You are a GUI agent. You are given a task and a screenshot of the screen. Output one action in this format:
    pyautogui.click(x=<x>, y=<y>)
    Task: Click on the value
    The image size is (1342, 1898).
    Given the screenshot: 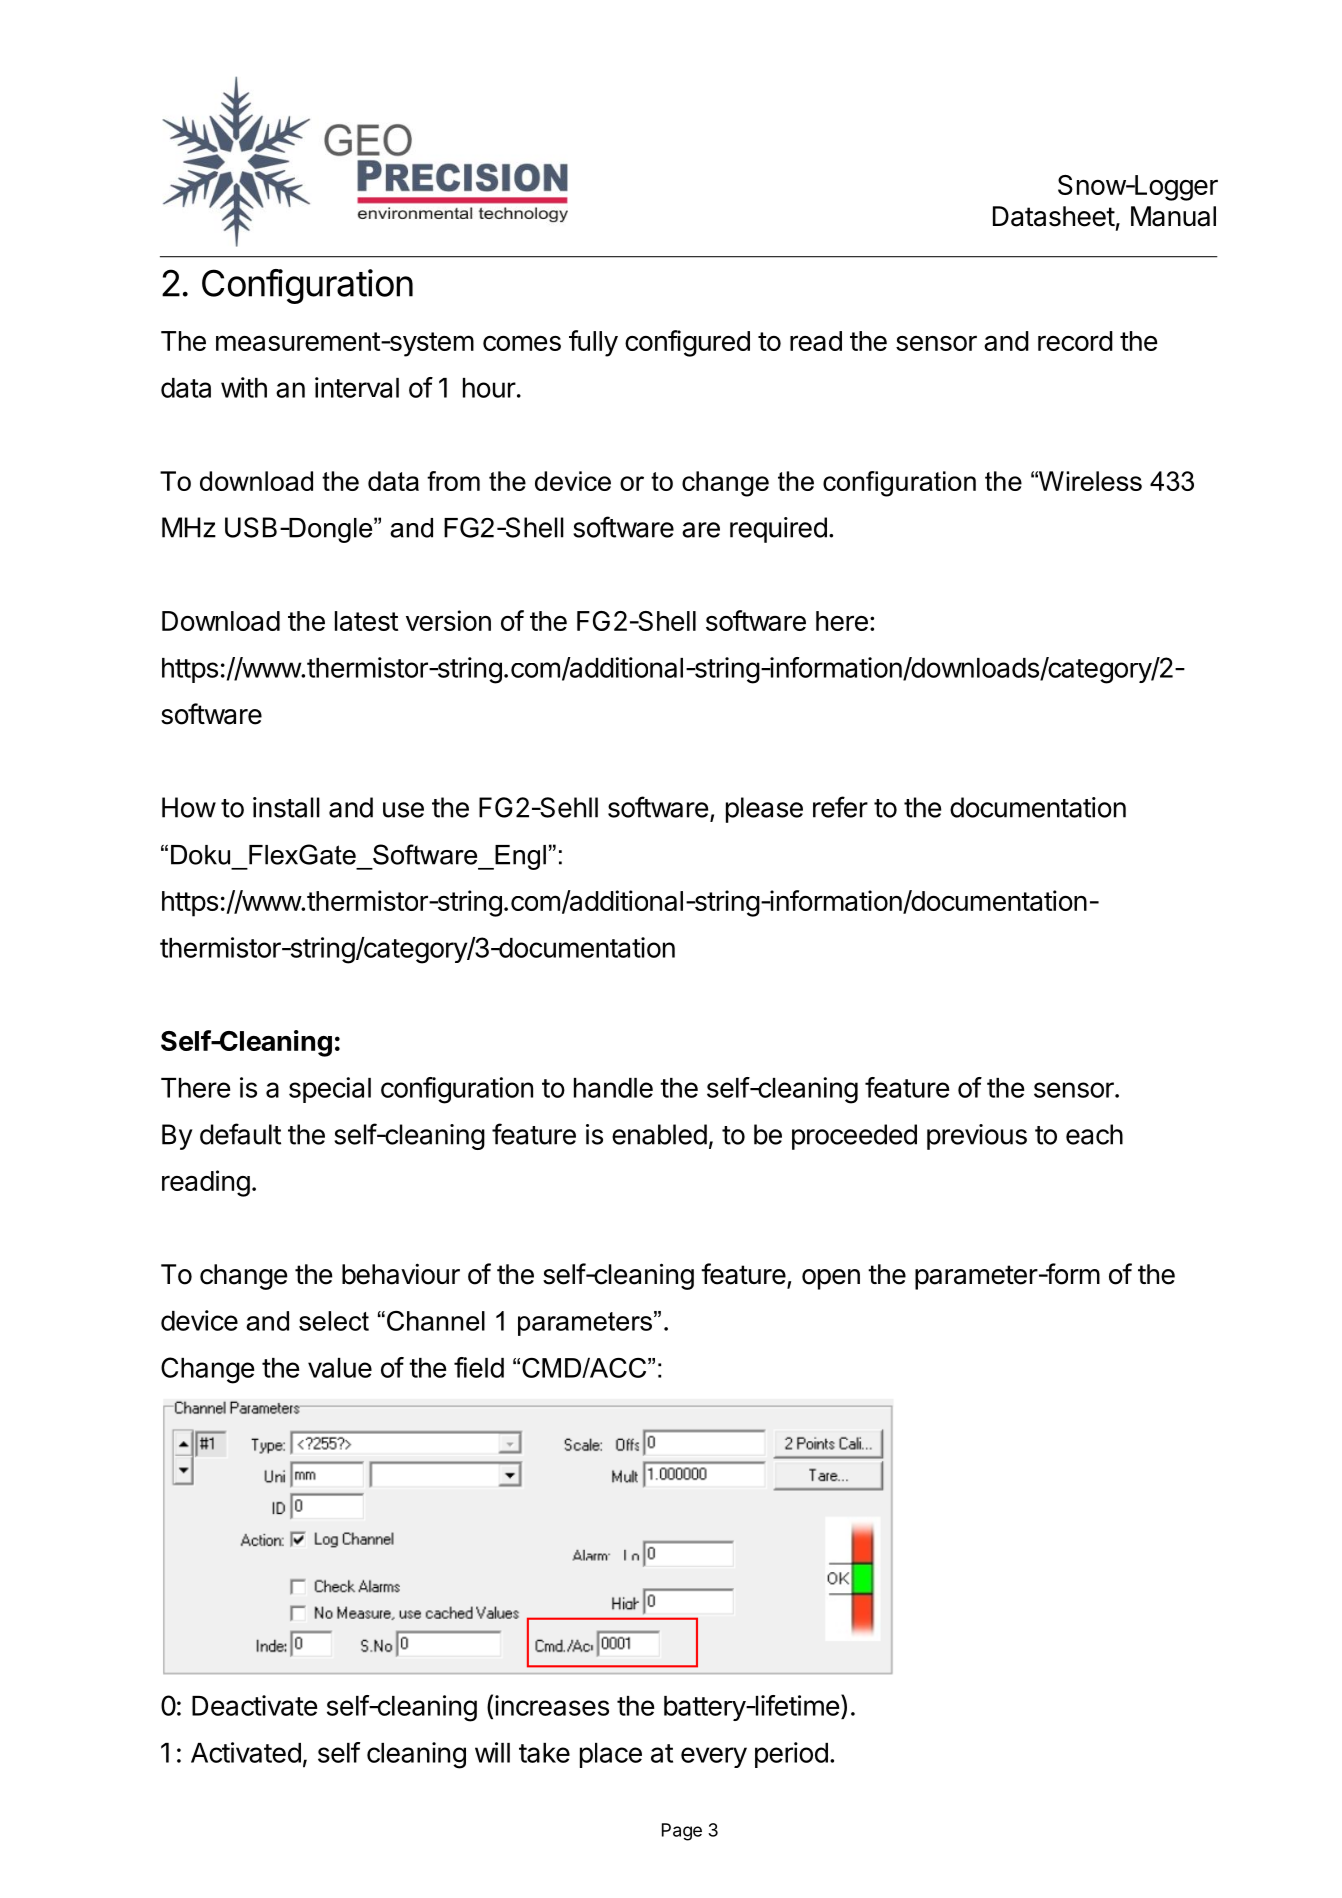 What is the action you would take?
    pyautogui.click(x=340, y=1368)
